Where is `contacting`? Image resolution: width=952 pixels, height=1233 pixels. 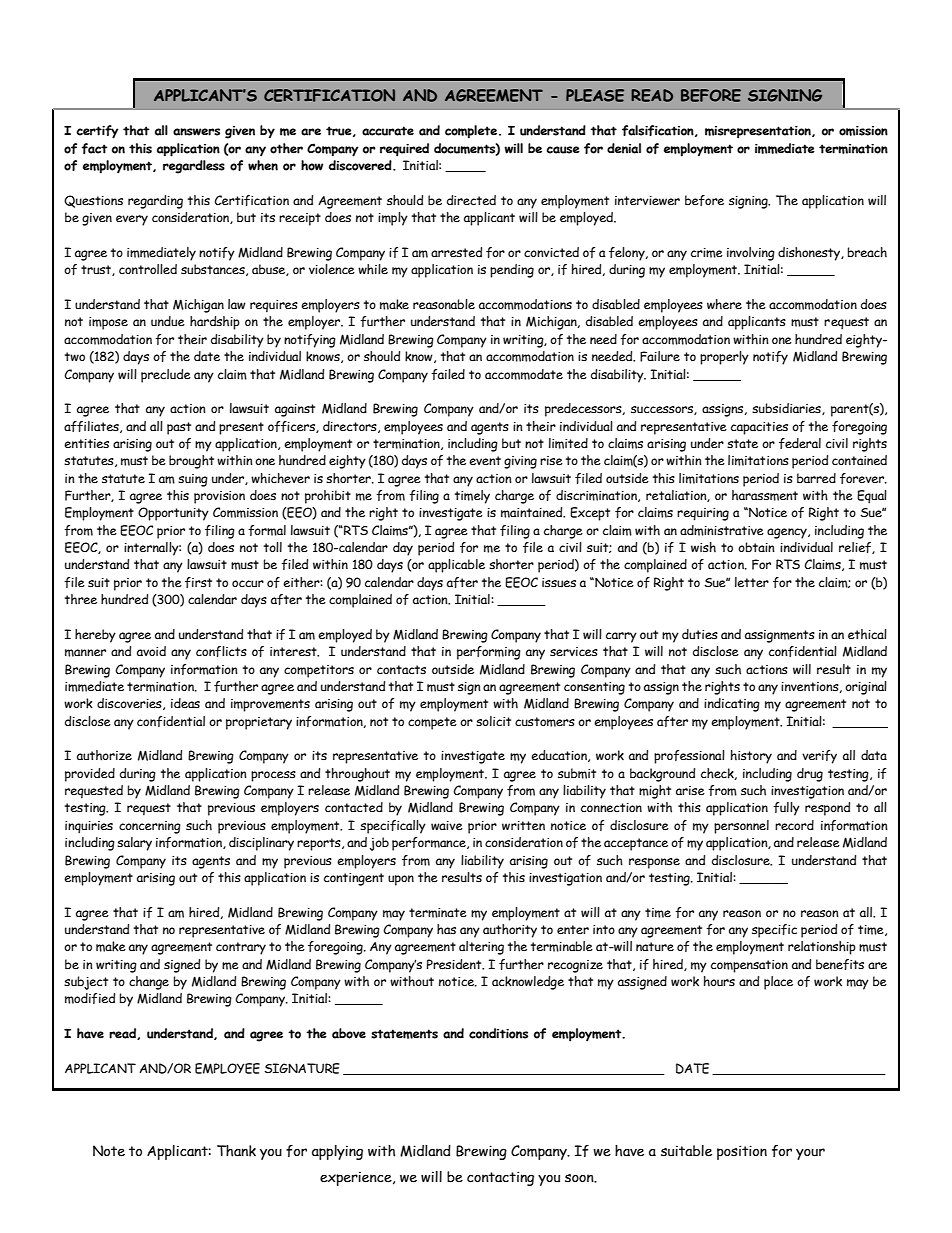 contacting is located at coordinates (500, 1178).
